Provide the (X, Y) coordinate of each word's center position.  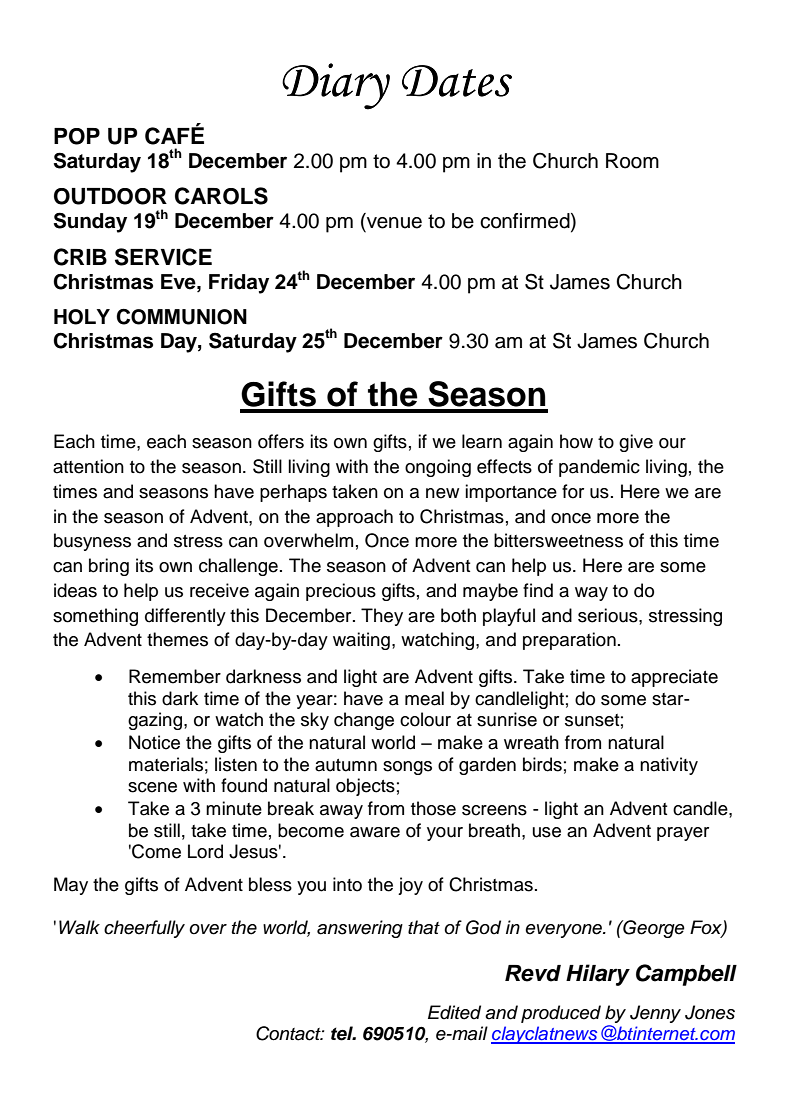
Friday (239, 284)
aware (375, 832)
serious (609, 615)
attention (88, 466)
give (636, 443)
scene (152, 787)
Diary (336, 86)
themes (177, 639)
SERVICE (163, 257)
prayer (683, 834)
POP (77, 136)
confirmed (526, 222)
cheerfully (144, 929)
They (382, 617)
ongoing (438, 468)
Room (632, 161)
